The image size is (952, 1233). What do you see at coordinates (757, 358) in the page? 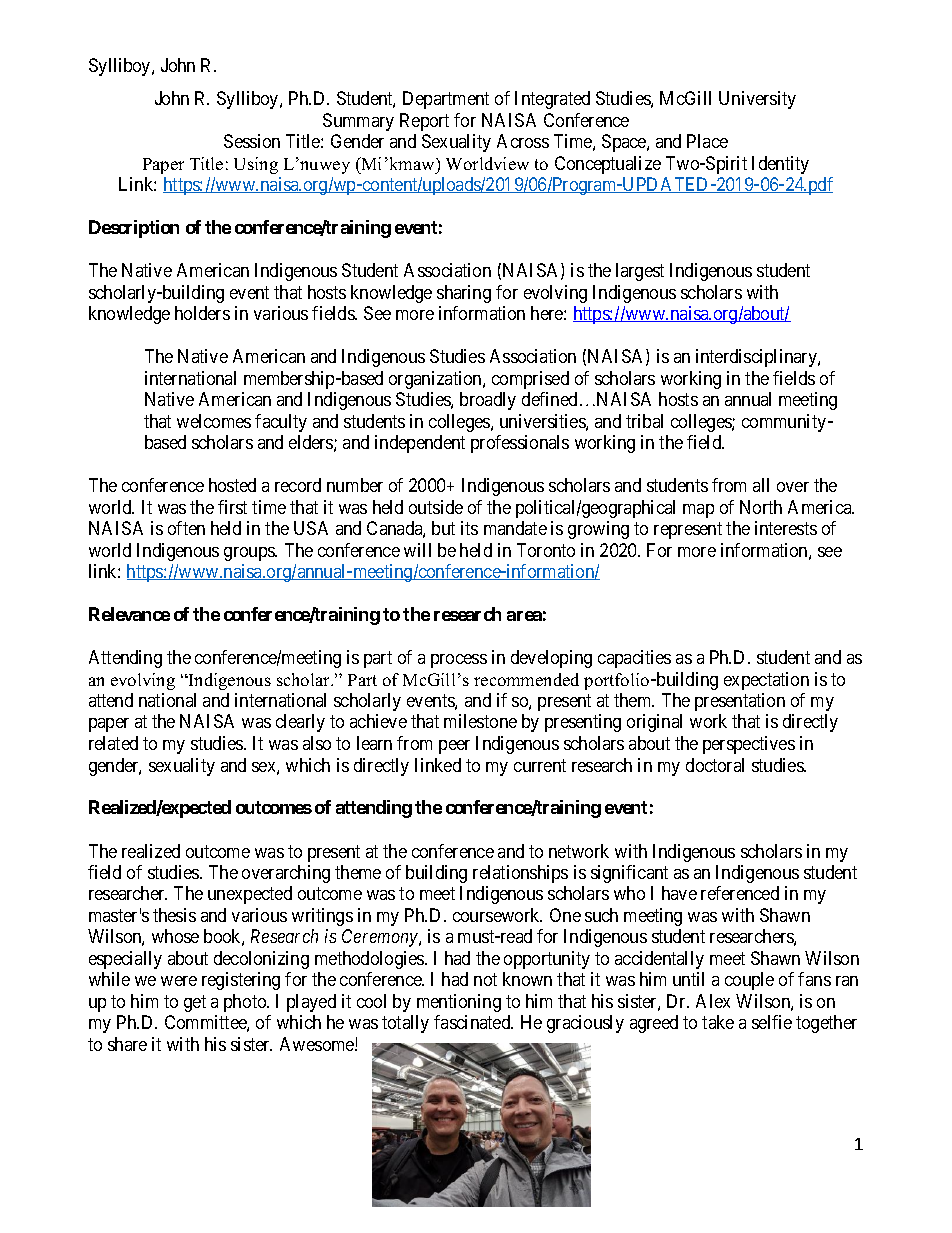
I see `interdisciplinary` at bounding box center [757, 358].
